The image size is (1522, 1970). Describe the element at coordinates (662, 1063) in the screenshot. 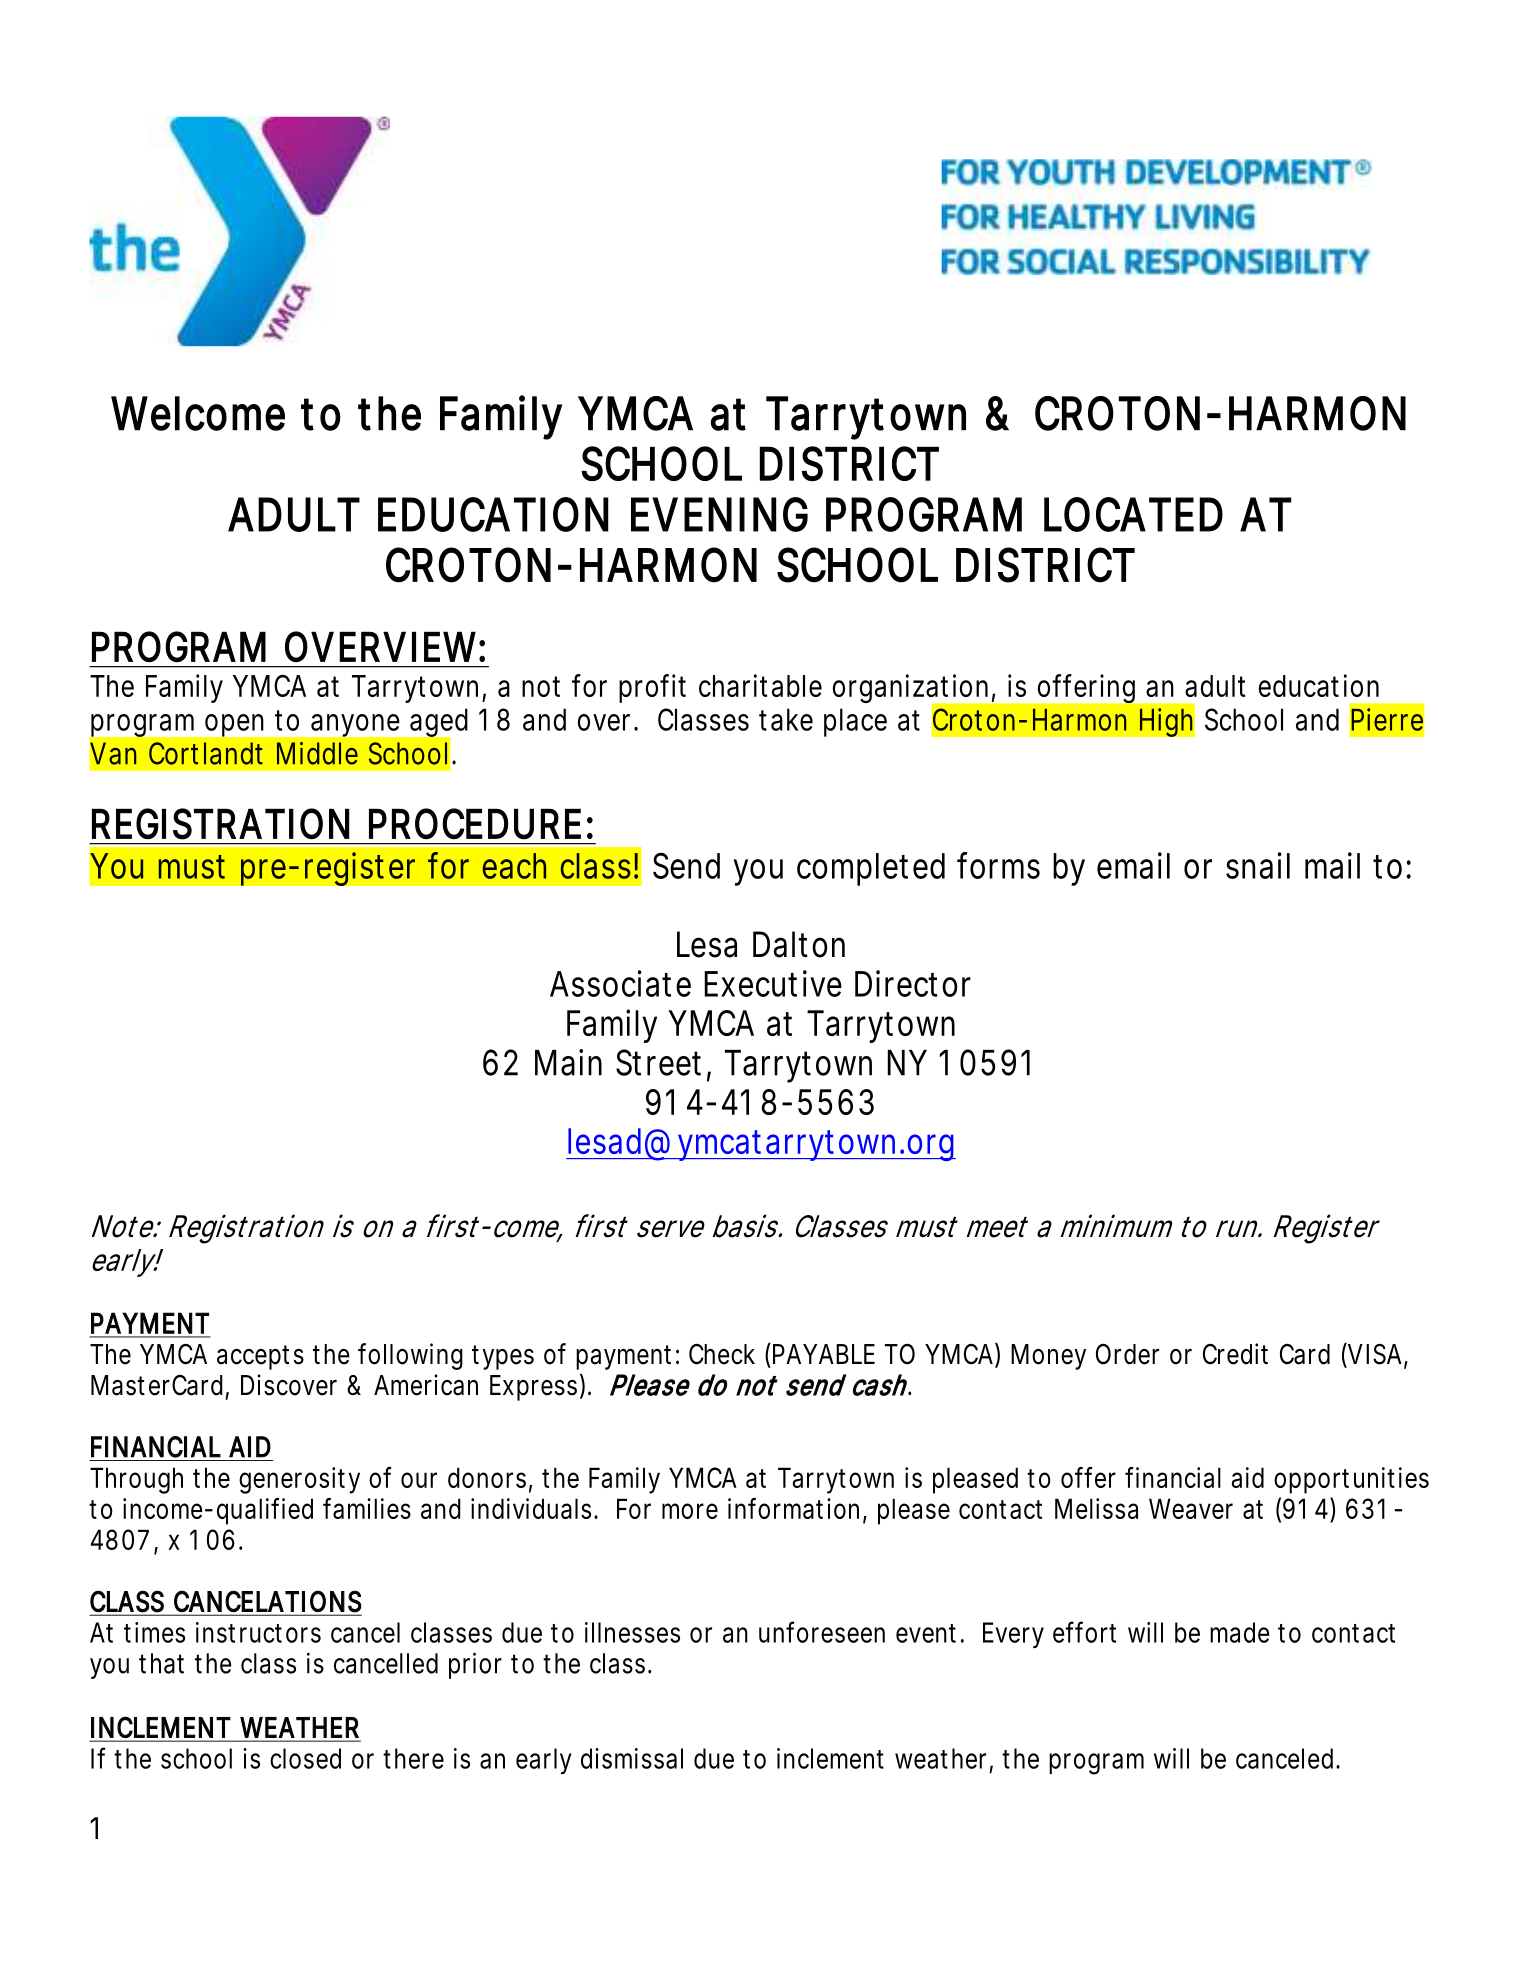

I see `Street` at that location.
